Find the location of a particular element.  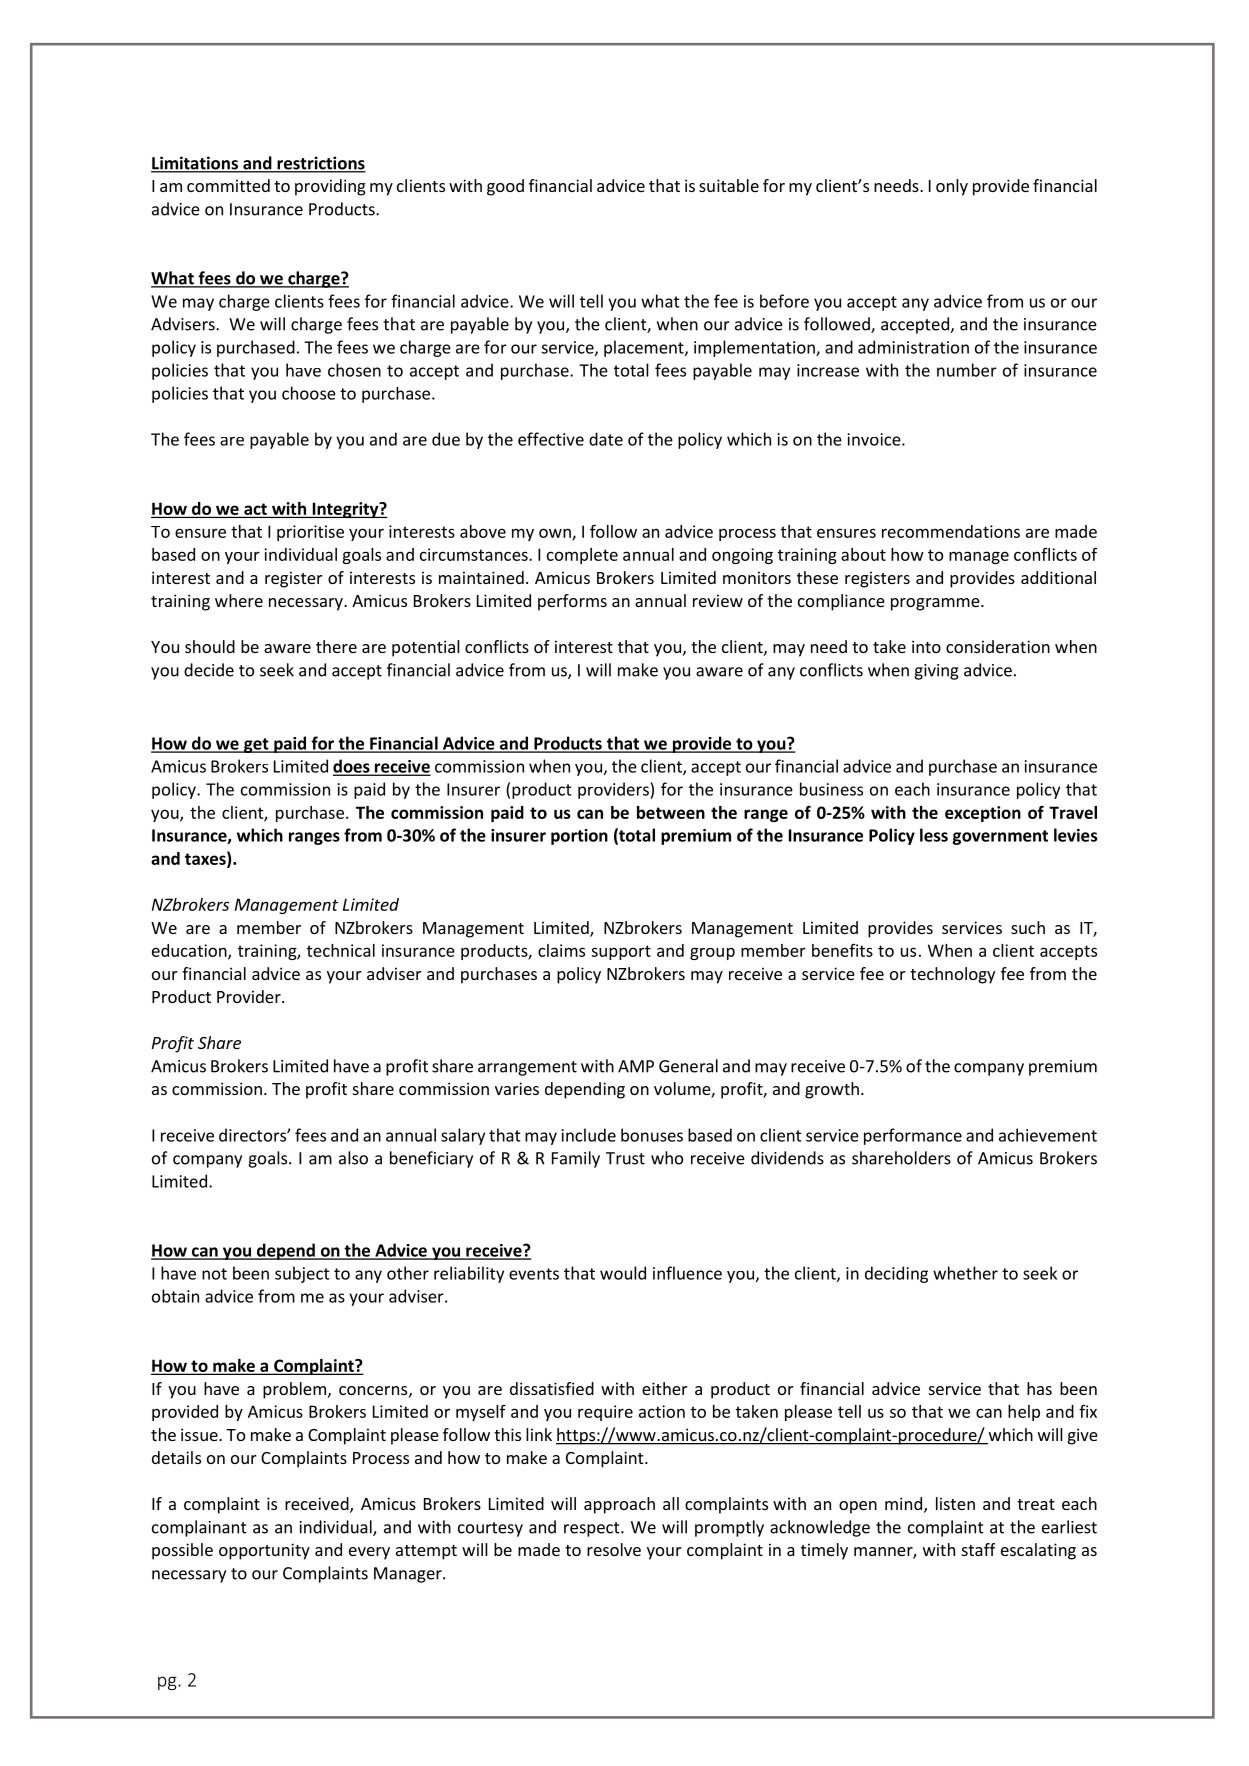

government is located at coordinates (1000, 837).
